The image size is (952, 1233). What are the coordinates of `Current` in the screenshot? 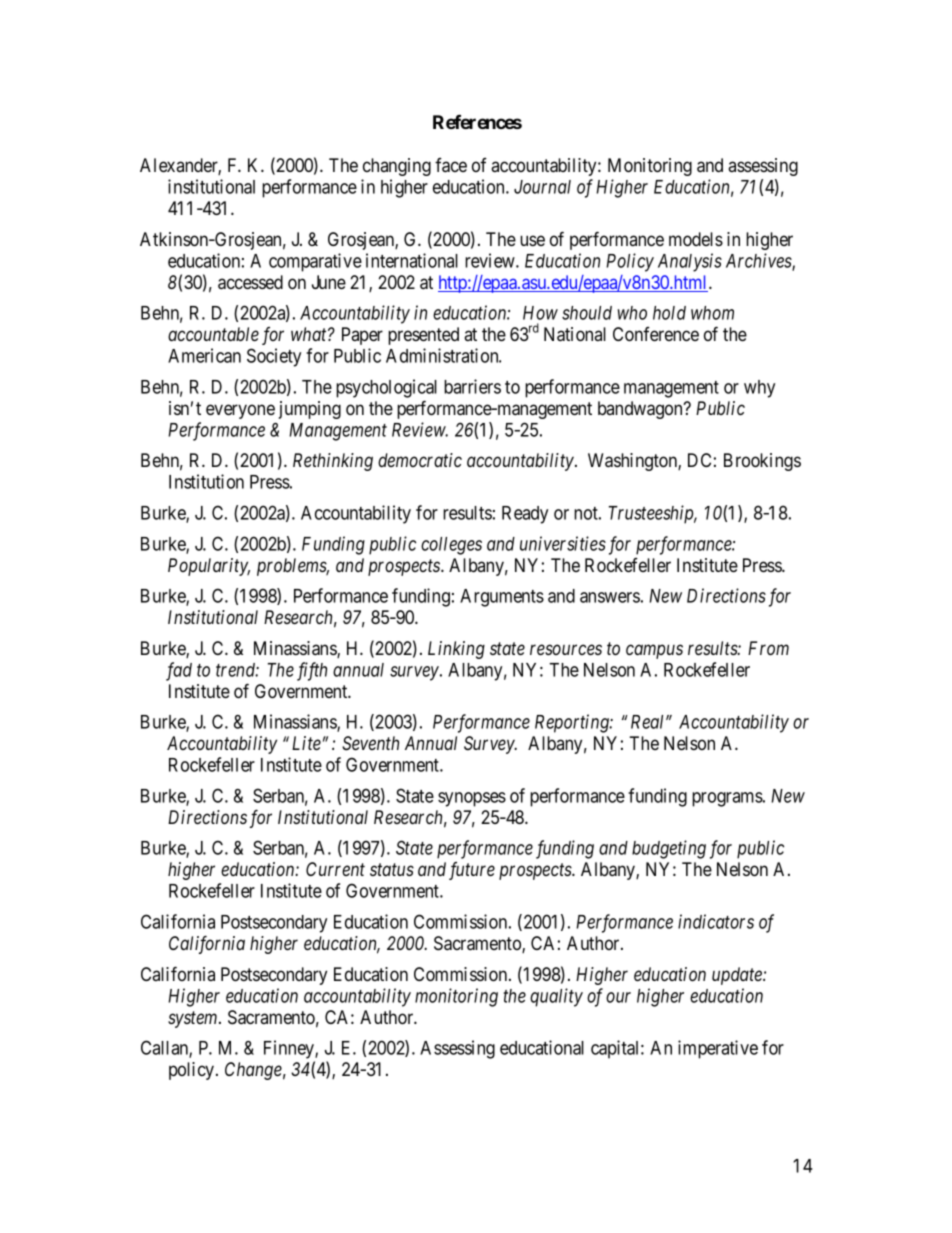 It's located at (335, 869).
